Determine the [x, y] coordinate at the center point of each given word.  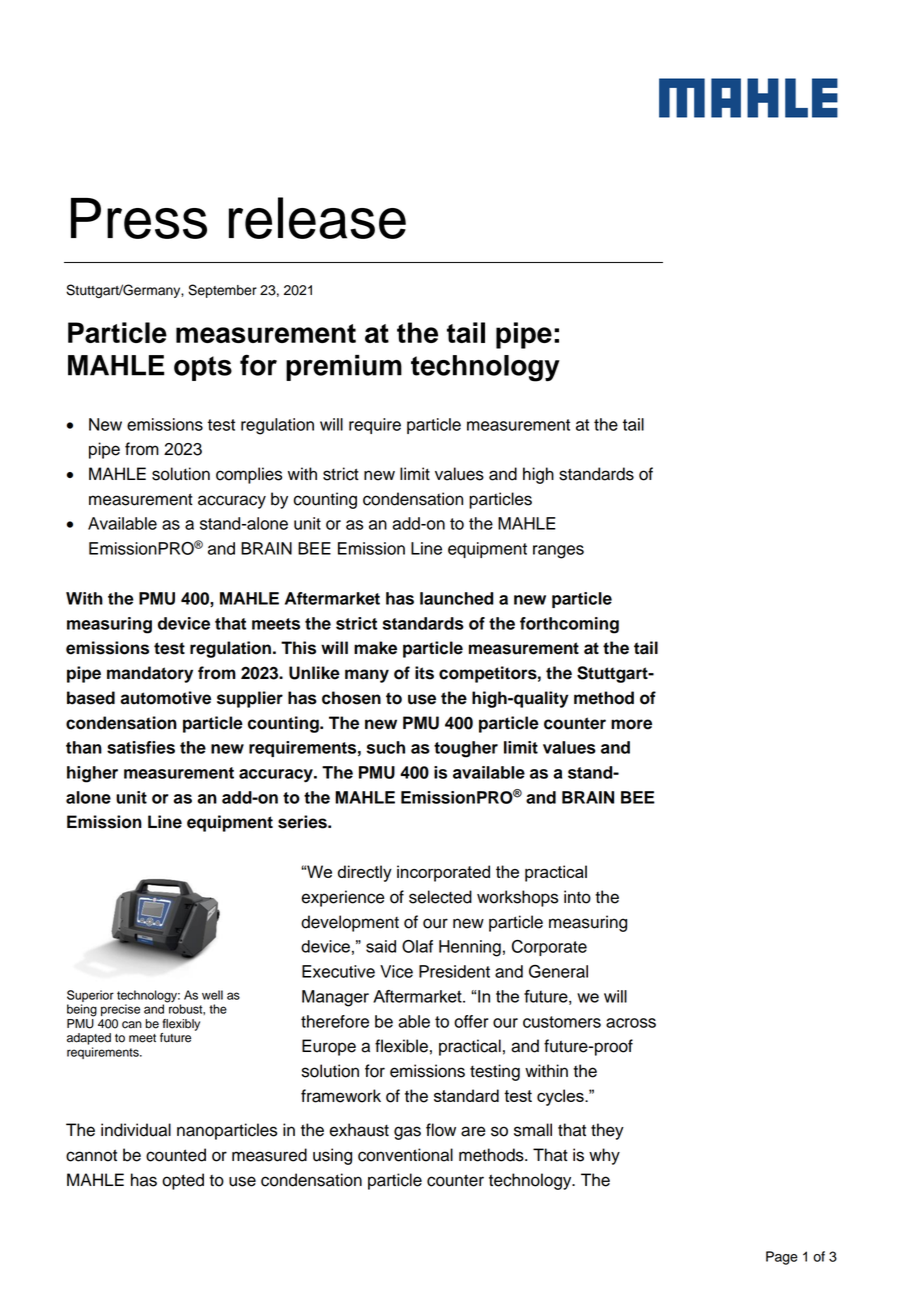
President [454, 971]
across [631, 1023]
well [212, 995]
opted [183, 1181]
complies [249, 475]
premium [344, 368]
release [317, 218]
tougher [466, 749]
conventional [405, 1155]
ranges [558, 552]
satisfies [141, 747]
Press [139, 218]
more [631, 724]
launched [457, 598]
